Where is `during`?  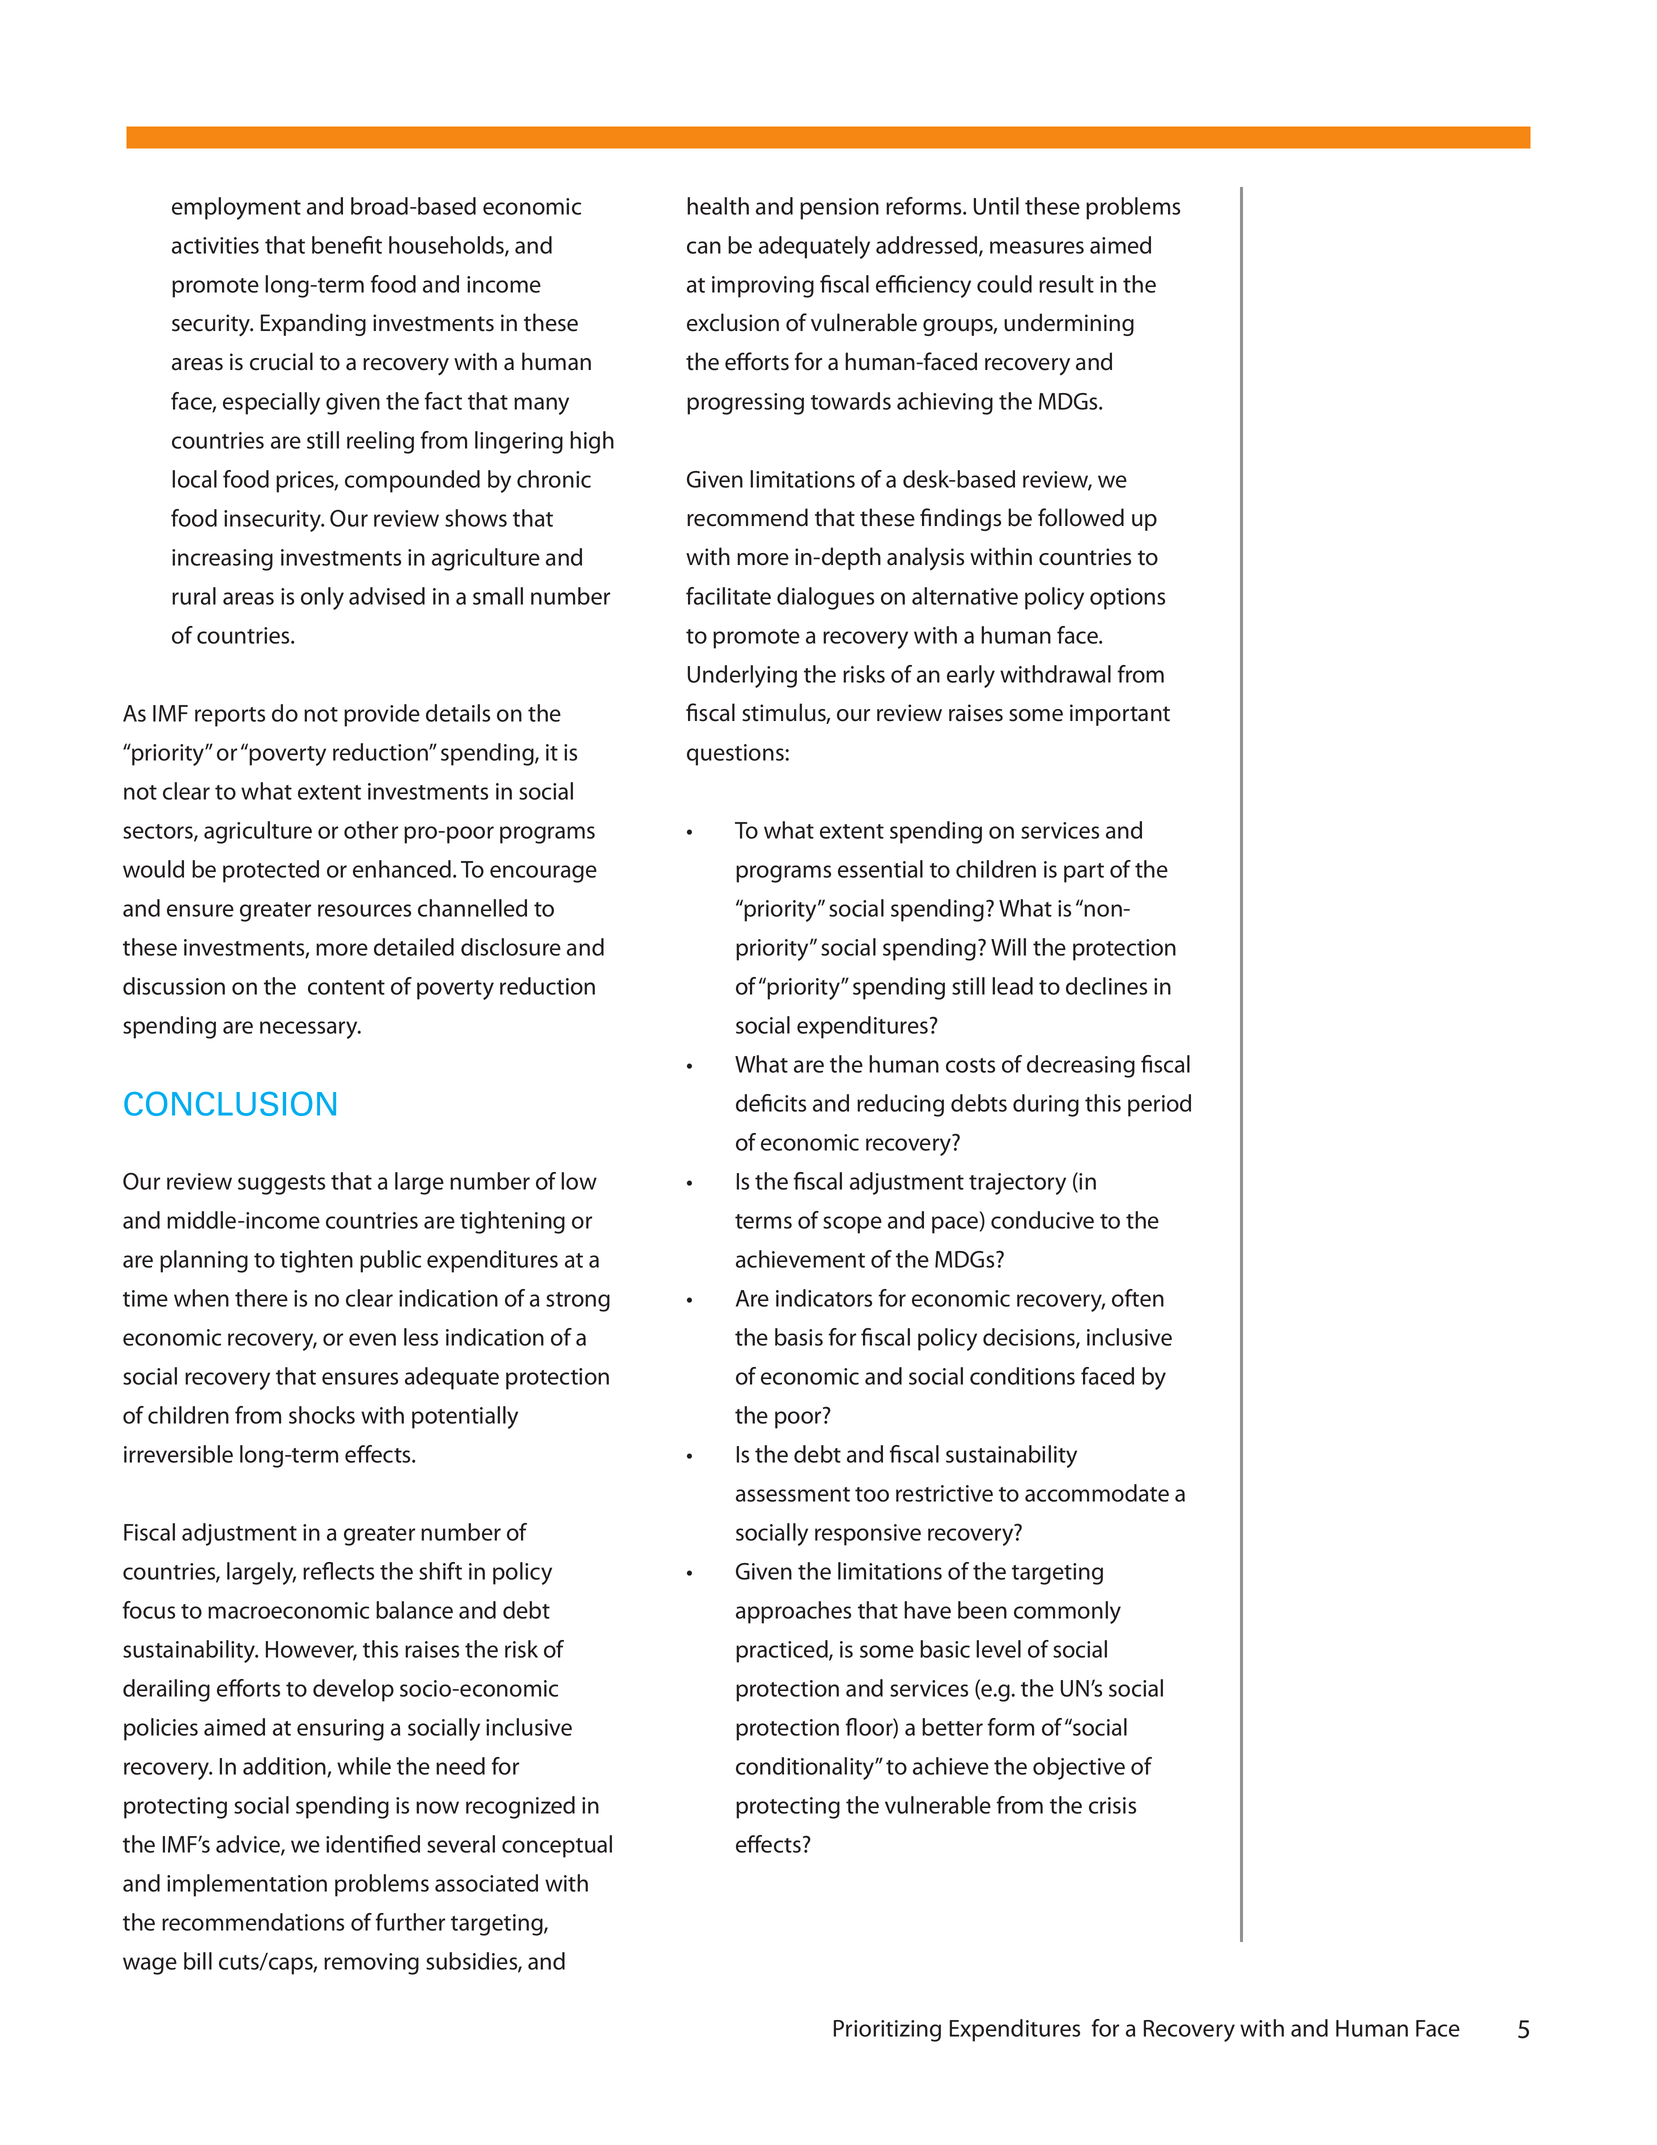 during is located at coordinates (1046, 1105).
